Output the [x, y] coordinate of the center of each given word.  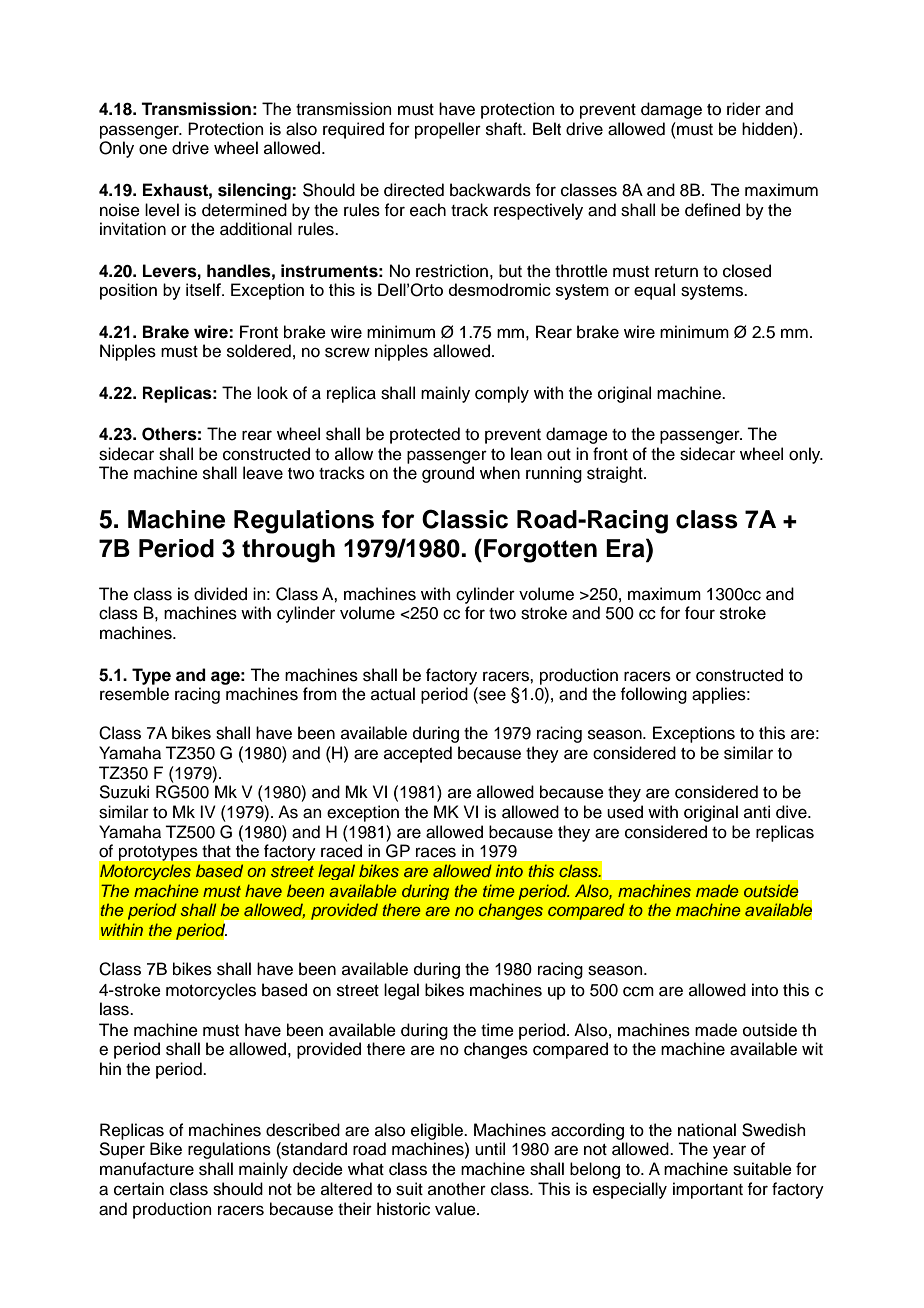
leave [263, 473]
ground [448, 474]
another [457, 1189]
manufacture [147, 1169]
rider [744, 109]
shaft [505, 129]
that [216, 851]
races [436, 852]
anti [757, 811]
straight [616, 474]
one [153, 149]
